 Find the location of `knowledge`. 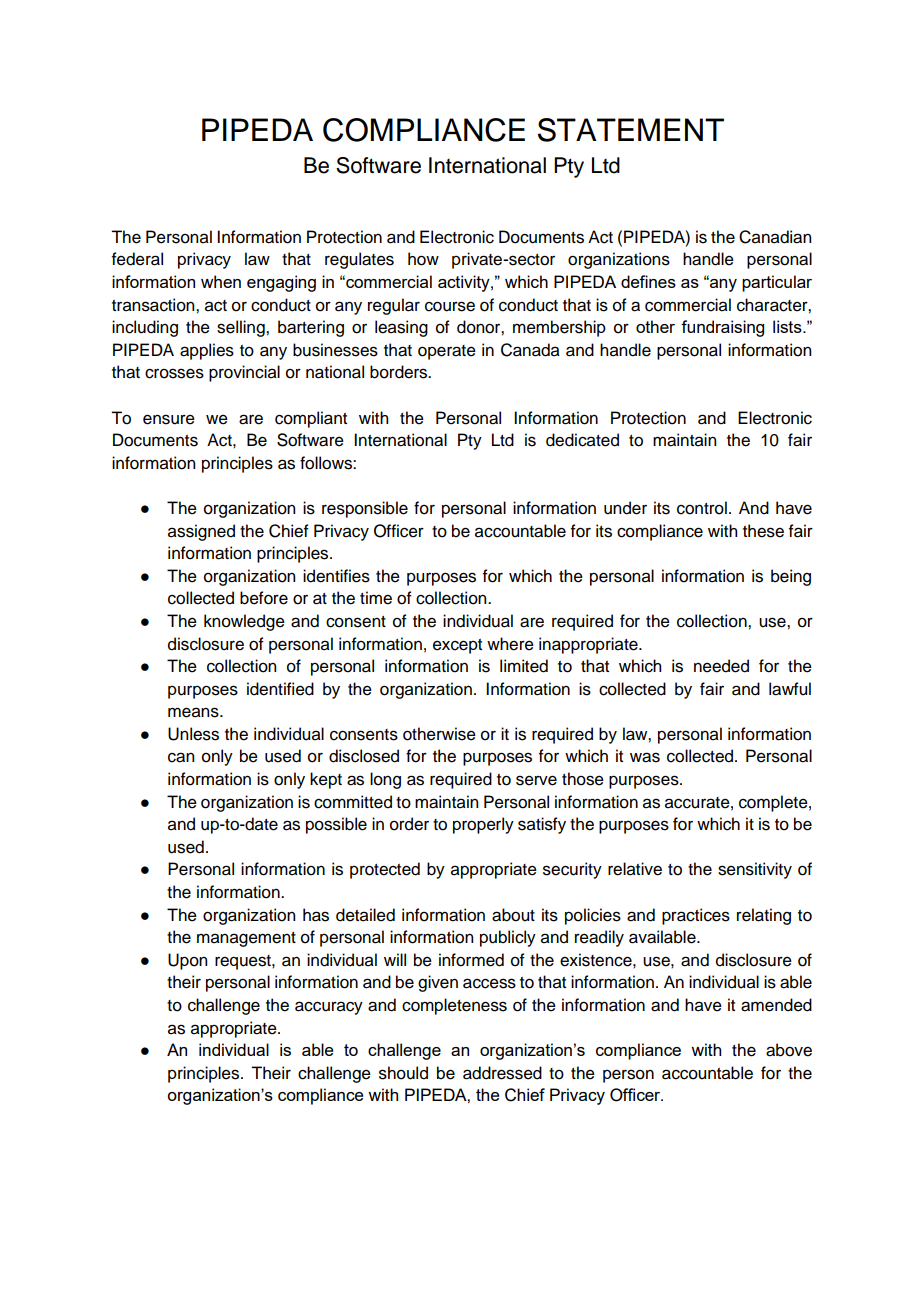

knowledge is located at coordinates (244, 622).
